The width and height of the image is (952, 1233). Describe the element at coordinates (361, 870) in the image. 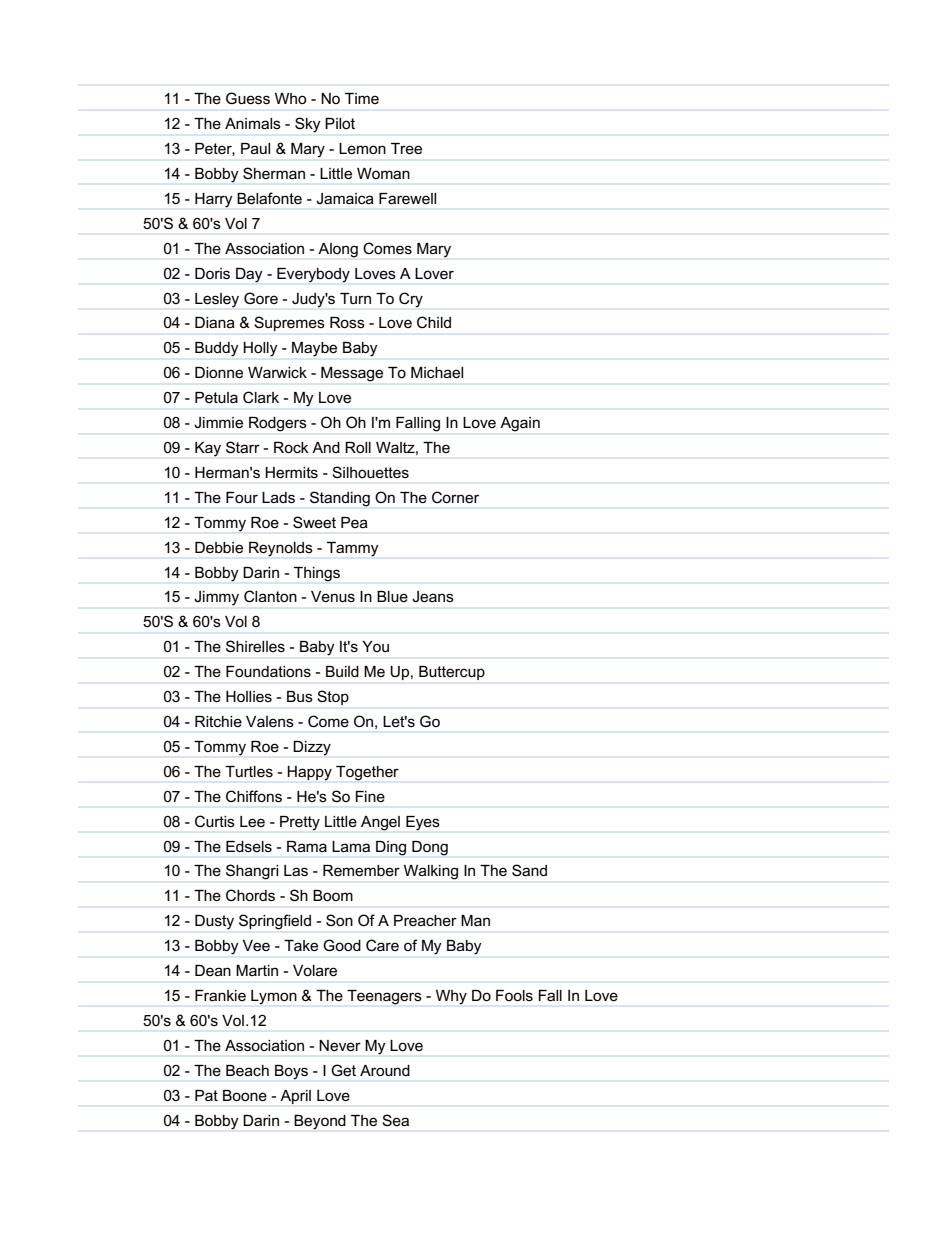

I see `Remember` at that location.
